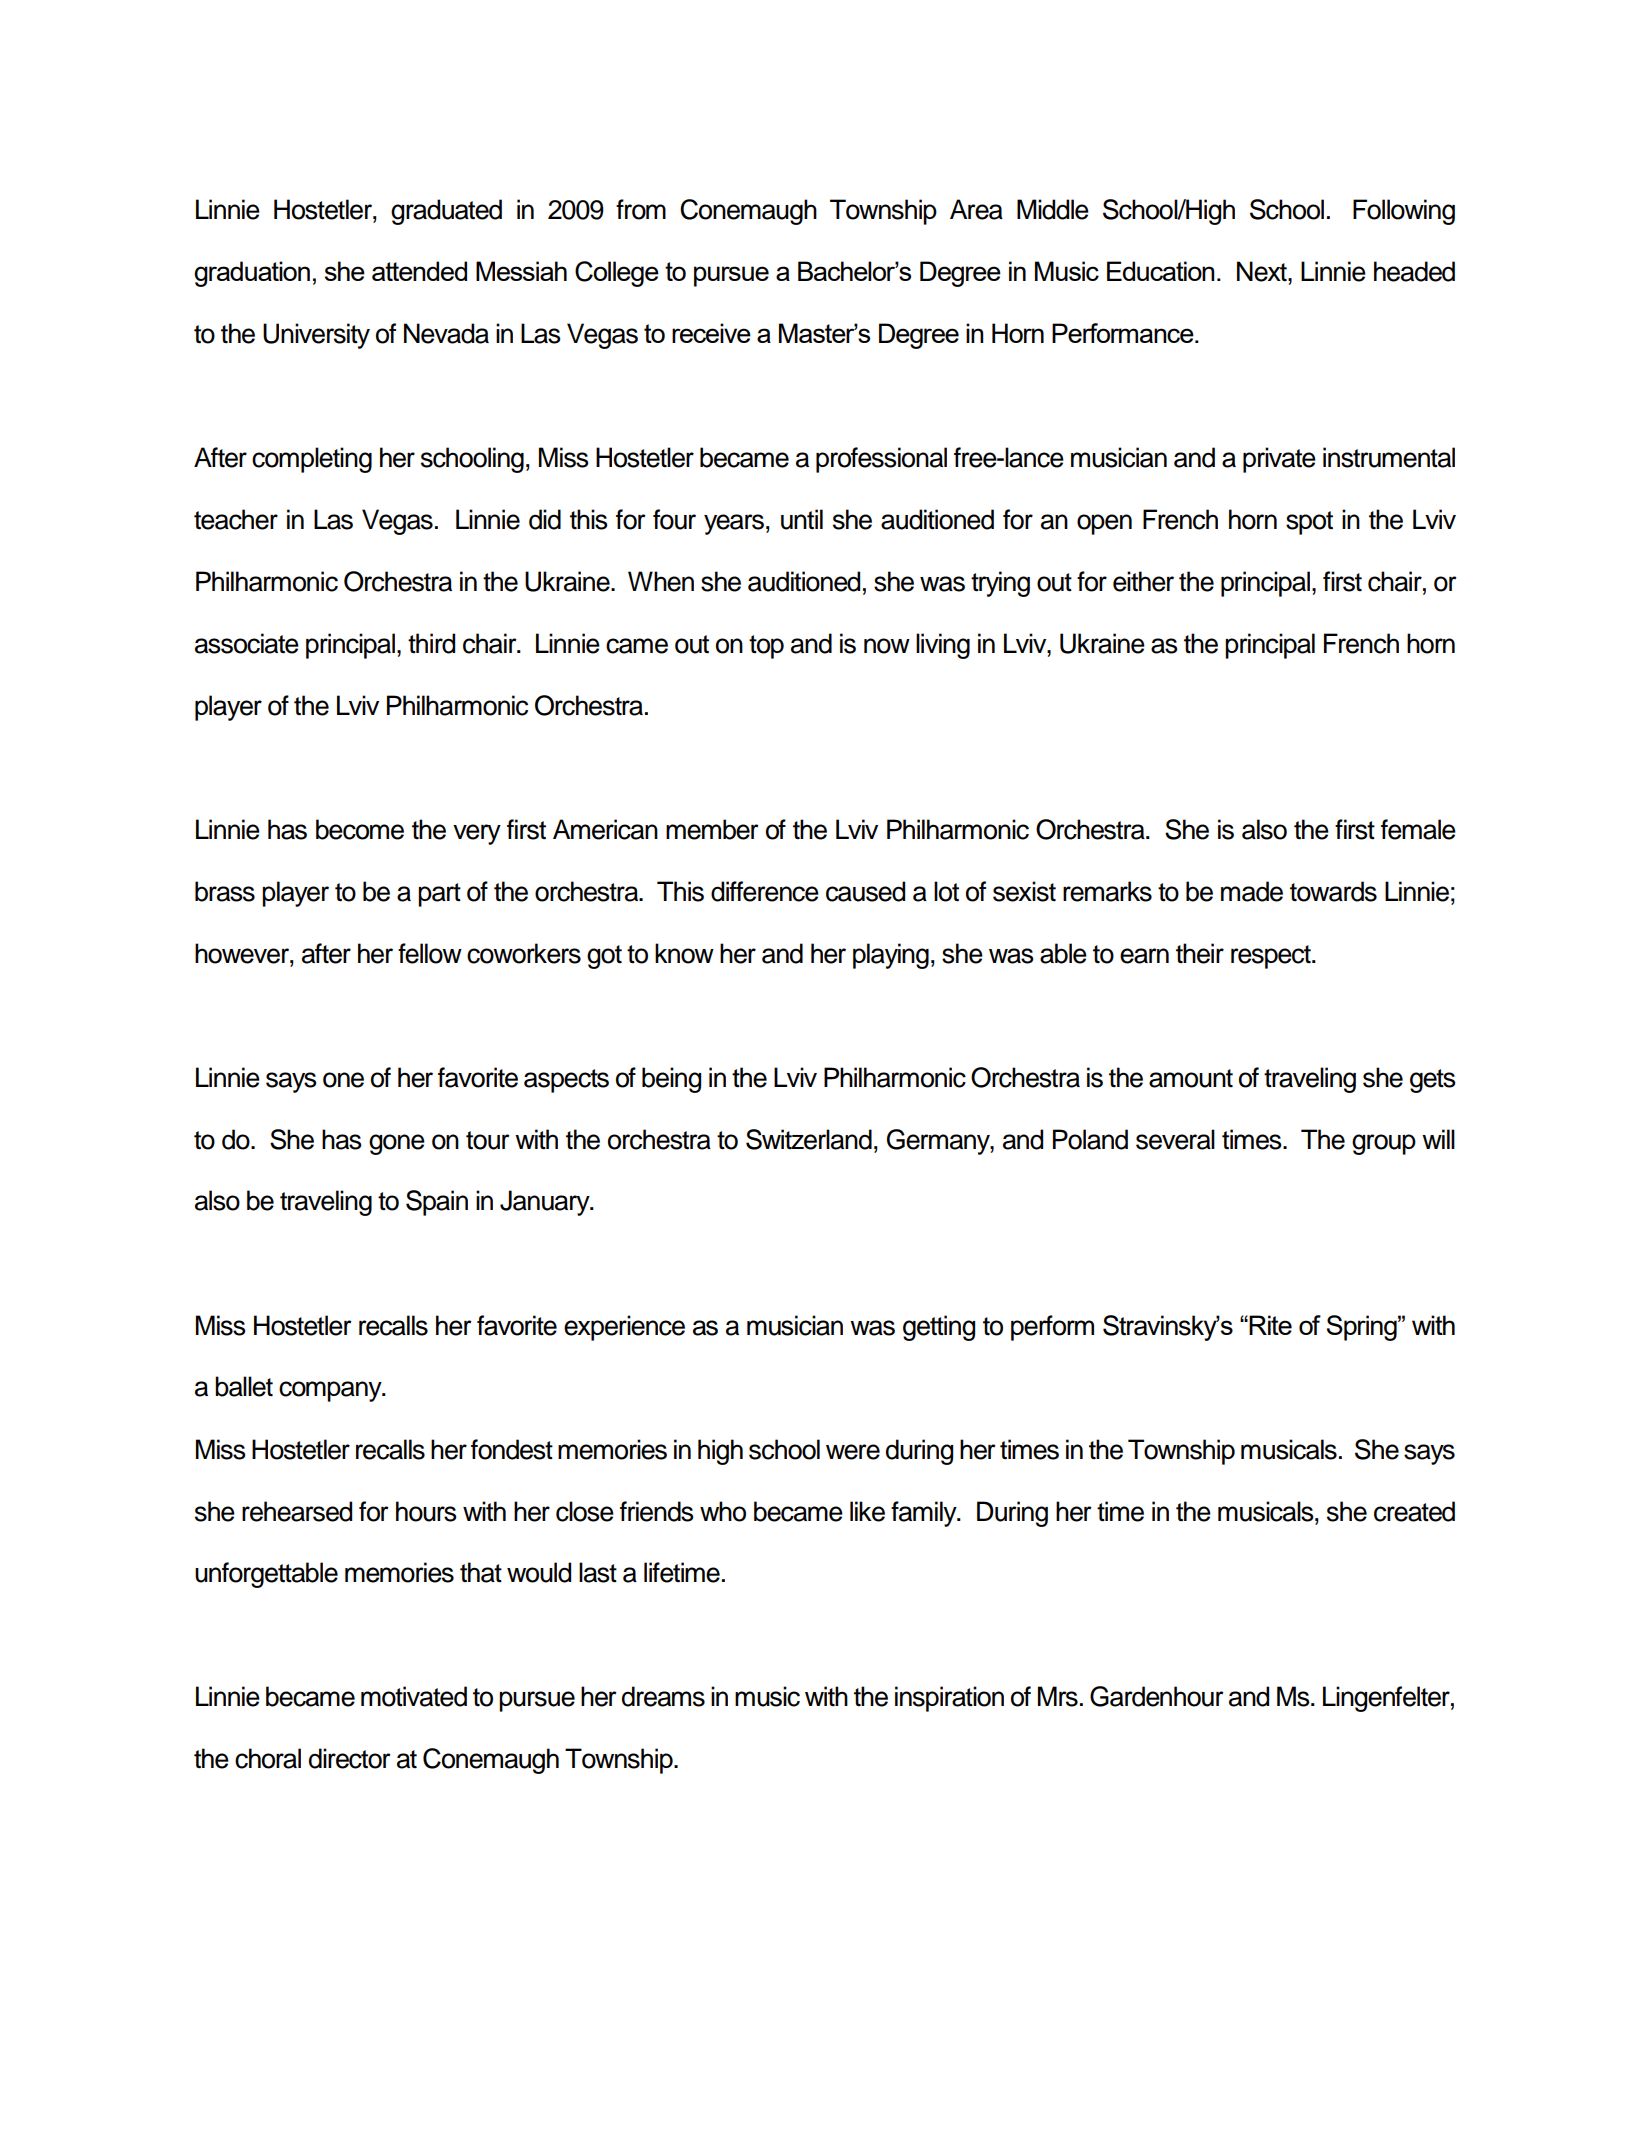 The height and width of the screenshot is (2134, 1649). Describe the element at coordinates (891, 956) in the screenshot. I see `playing` at that location.
